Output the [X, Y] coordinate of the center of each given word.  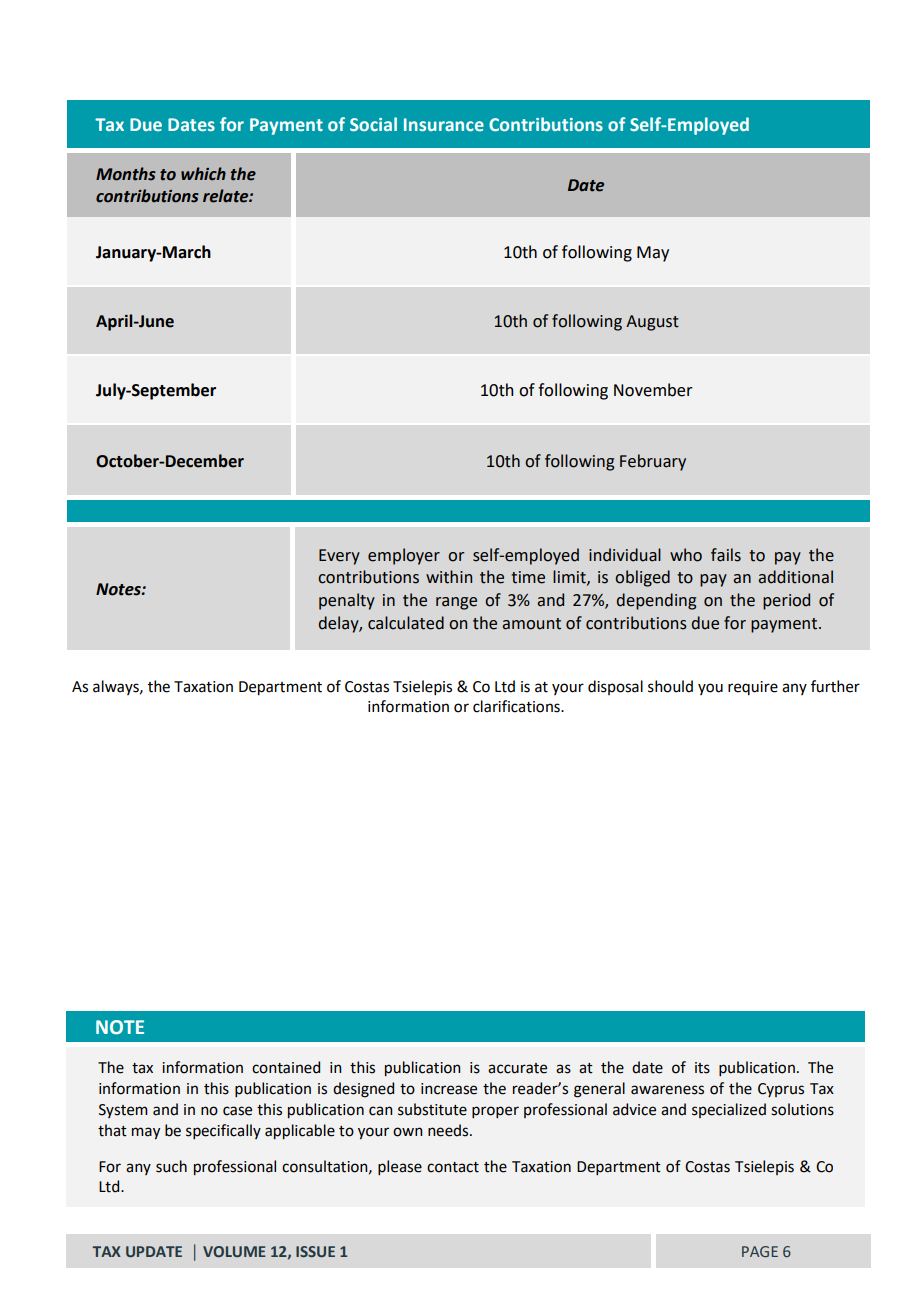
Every [339, 557]
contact [453, 1167]
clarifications [517, 706]
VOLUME [234, 1251]
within [449, 577]
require [753, 688]
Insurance [444, 124]
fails [726, 555]
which [203, 174]
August [652, 323]
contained [286, 1067]
